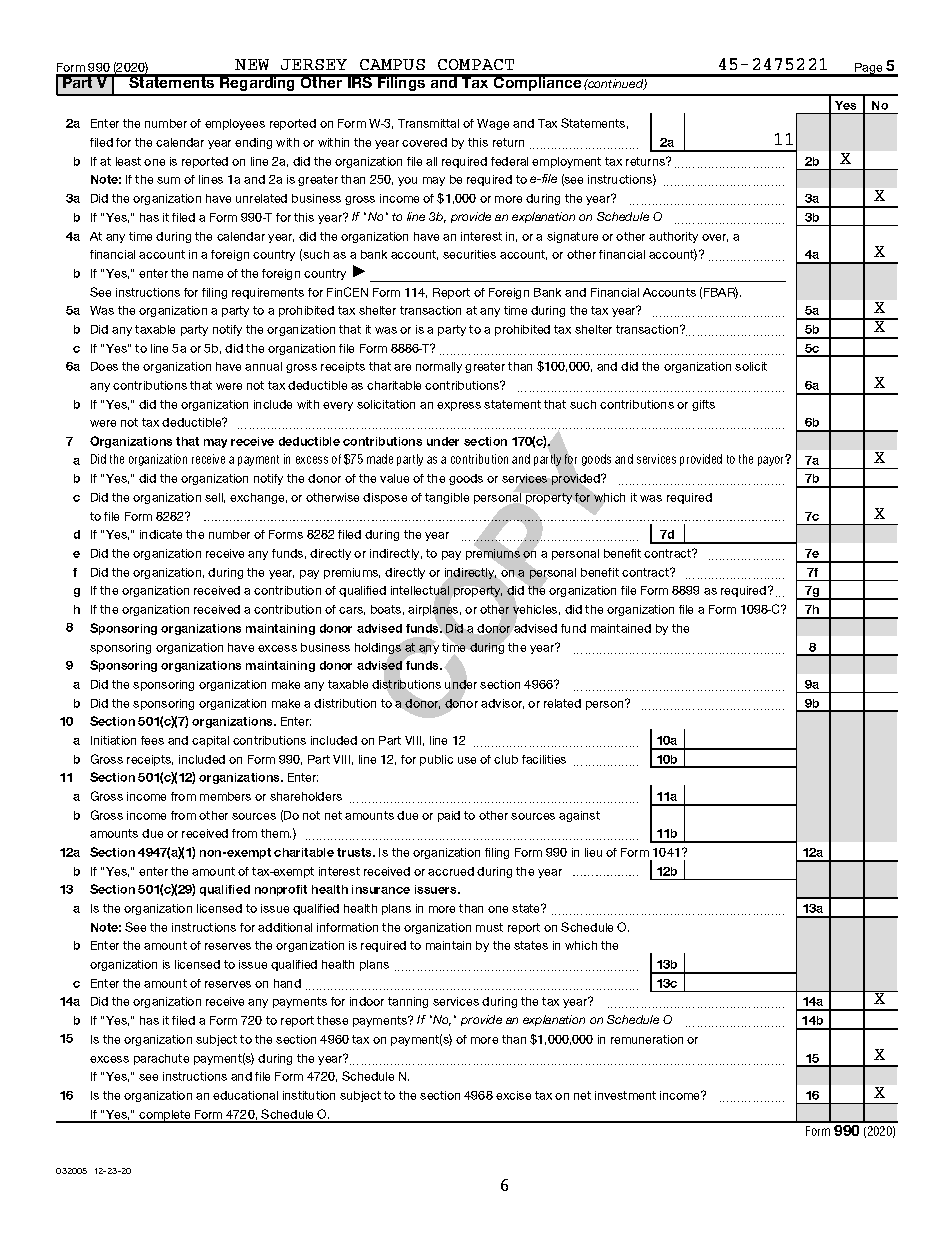 Image resolution: width=952 pixels, height=1233 pixels. What do you see at coordinates (593, 852) in the screenshot?
I see `lieu` at bounding box center [593, 852].
